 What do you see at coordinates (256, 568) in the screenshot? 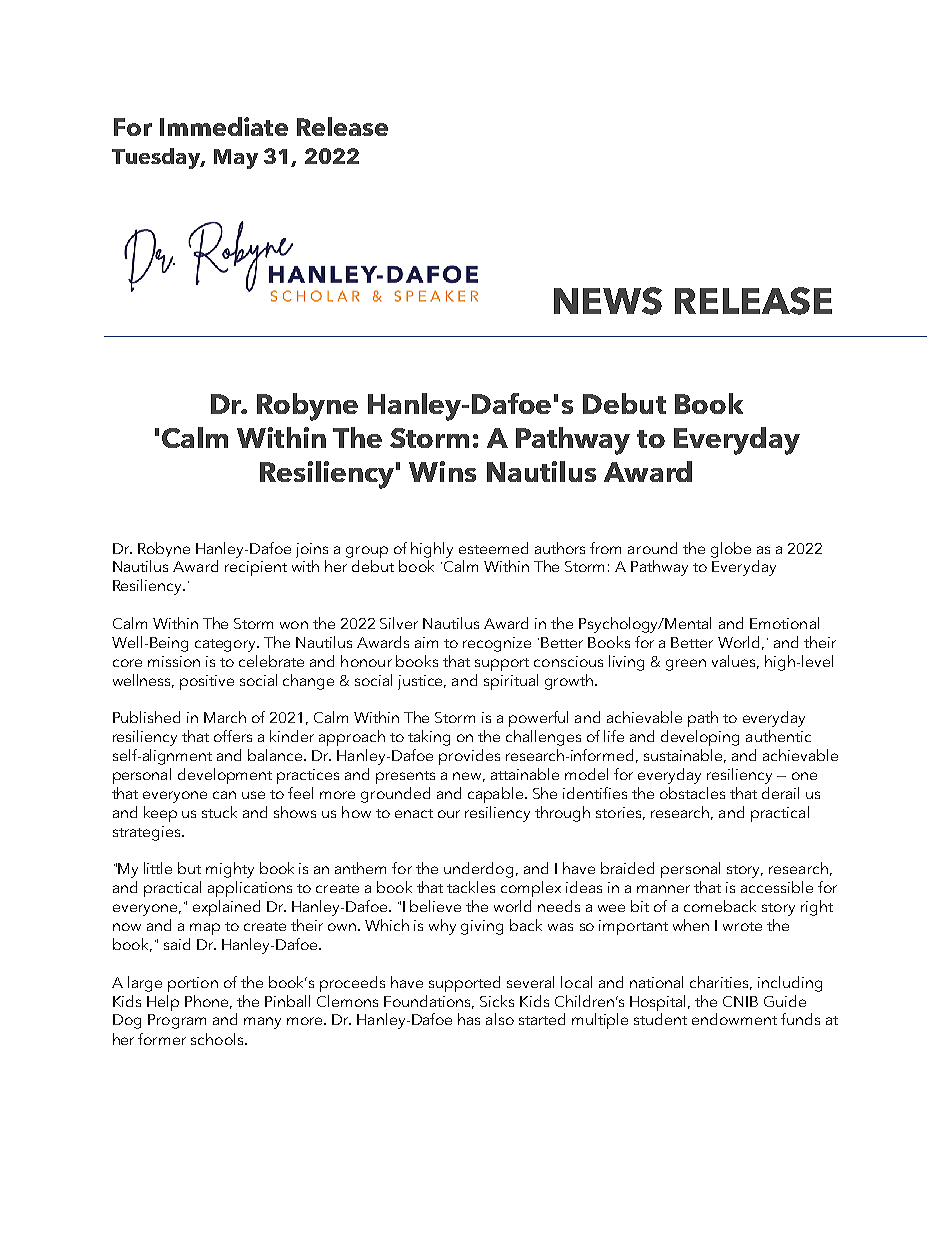
I see `recipient` at bounding box center [256, 568].
